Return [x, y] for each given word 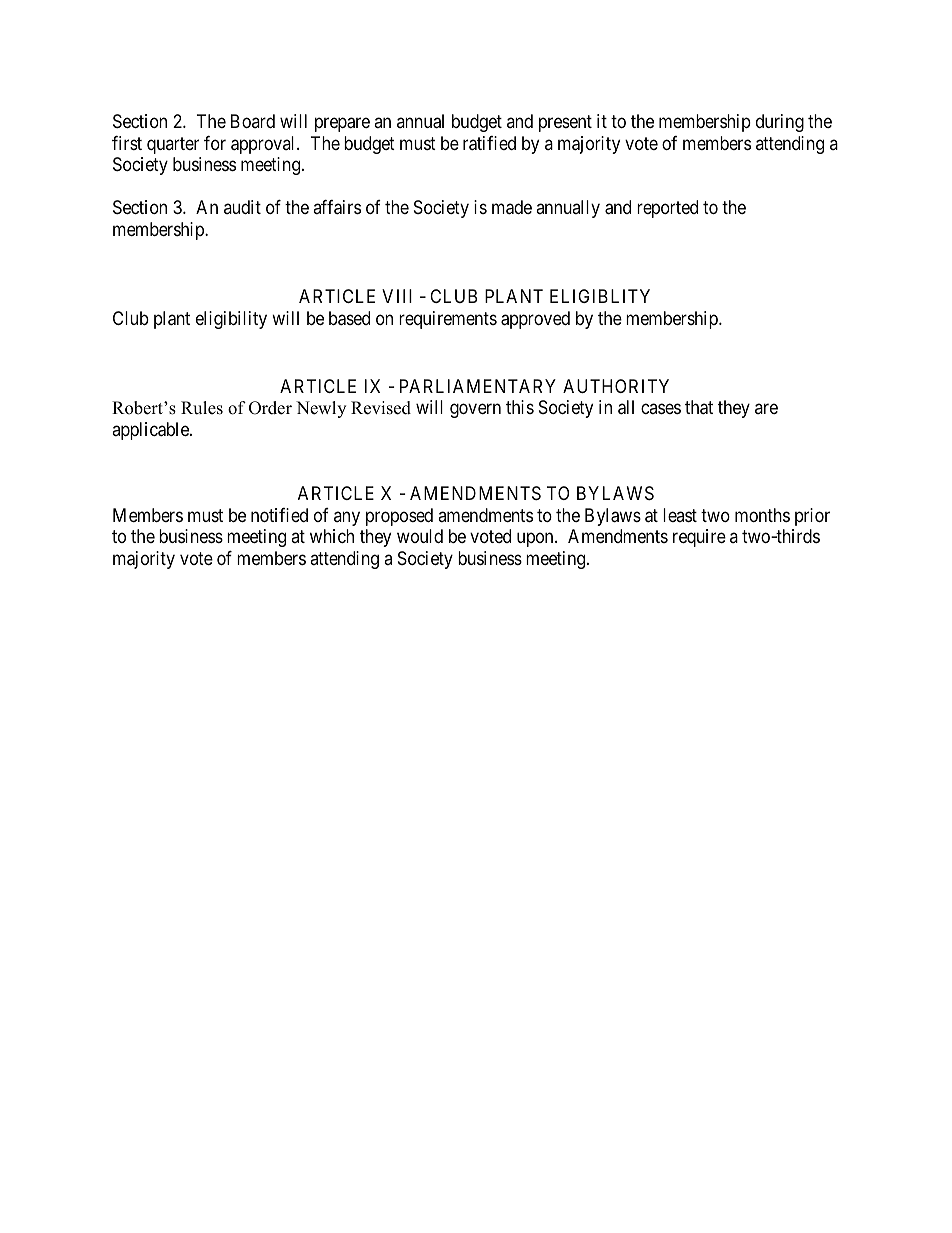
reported [667, 209]
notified [279, 515]
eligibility [231, 320]
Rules [202, 408]
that [699, 407]
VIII [397, 296]
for [215, 143]
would [420, 536]
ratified [489, 143]
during [780, 123]
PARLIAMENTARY [478, 386]
